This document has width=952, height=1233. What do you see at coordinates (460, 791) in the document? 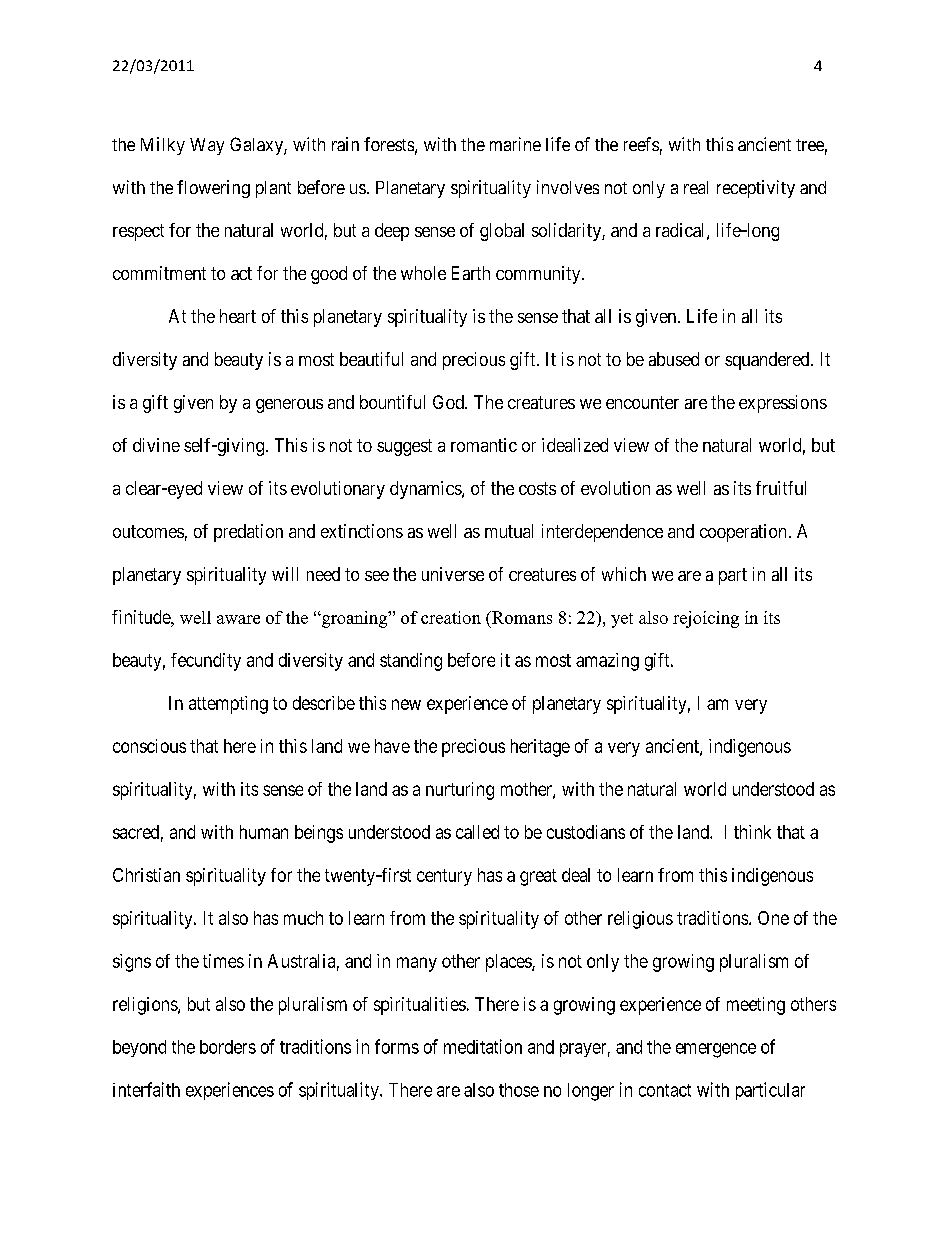
I see `nurturing` at bounding box center [460, 791].
